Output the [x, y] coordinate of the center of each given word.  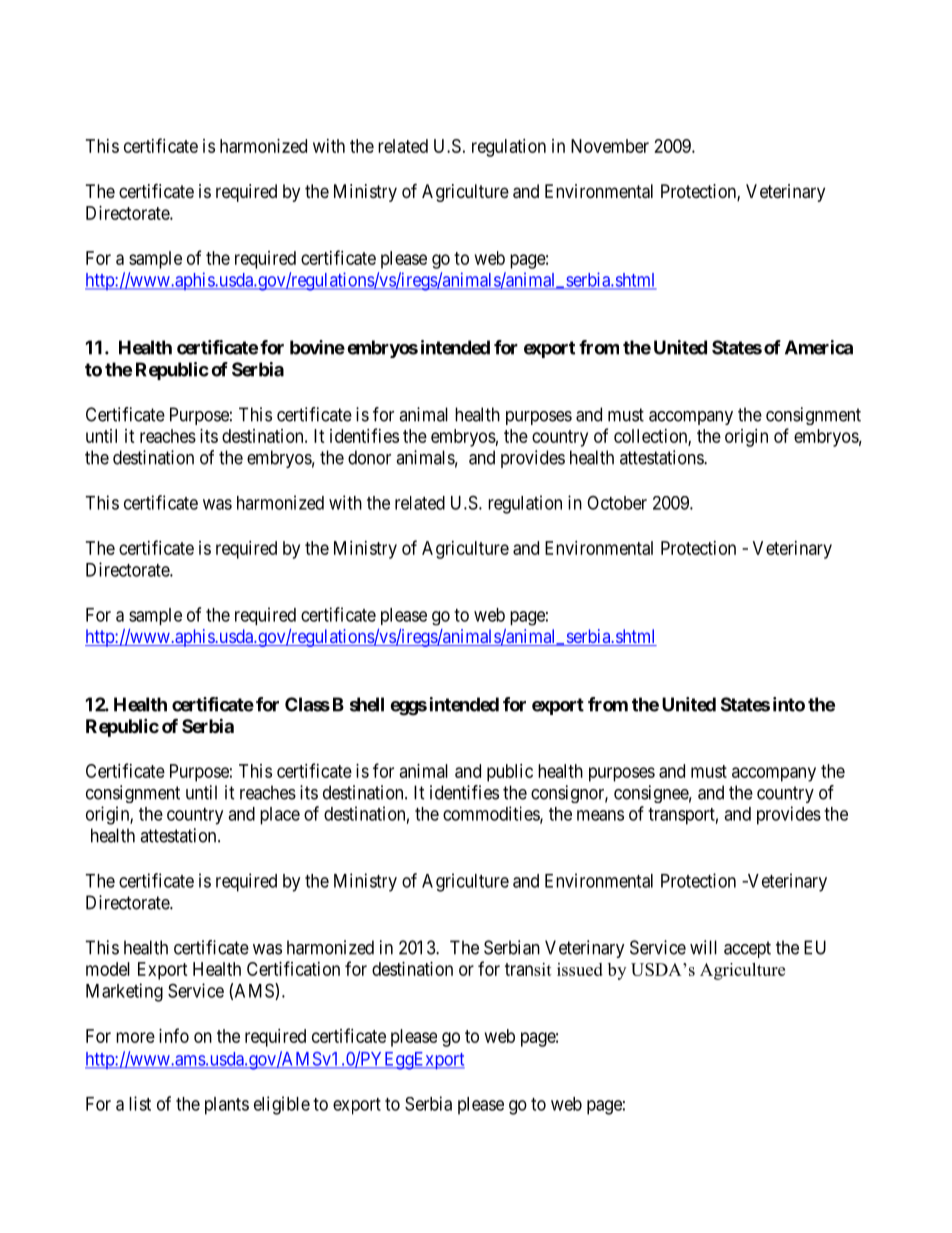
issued [580, 969]
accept [747, 949]
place [280, 816]
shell [367, 704]
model [108, 969]
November [610, 146]
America [819, 347]
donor [369, 457]
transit [528, 969]
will [703, 947]
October [617, 503]
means [600, 815]
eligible [282, 1105]
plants [227, 1106]
